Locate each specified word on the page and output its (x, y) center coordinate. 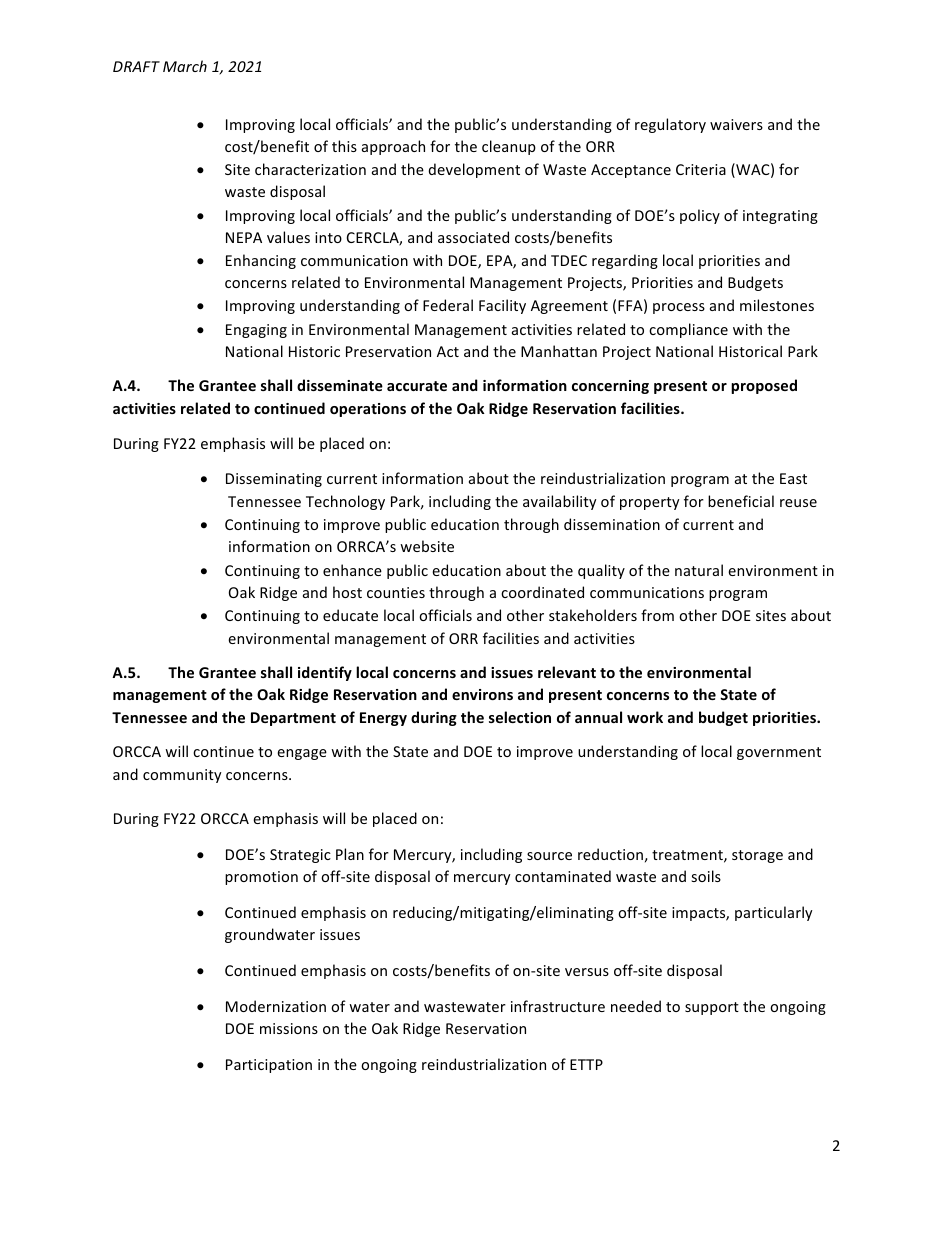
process (679, 308)
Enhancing (261, 261)
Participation (269, 1066)
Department (293, 719)
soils (706, 876)
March (185, 66)
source (549, 856)
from (657, 615)
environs (482, 694)
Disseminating (274, 480)
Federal (448, 305)
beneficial (741, 501)
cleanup (509, 147)
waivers (736, 124)
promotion (261, 878)
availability (560, 502)
